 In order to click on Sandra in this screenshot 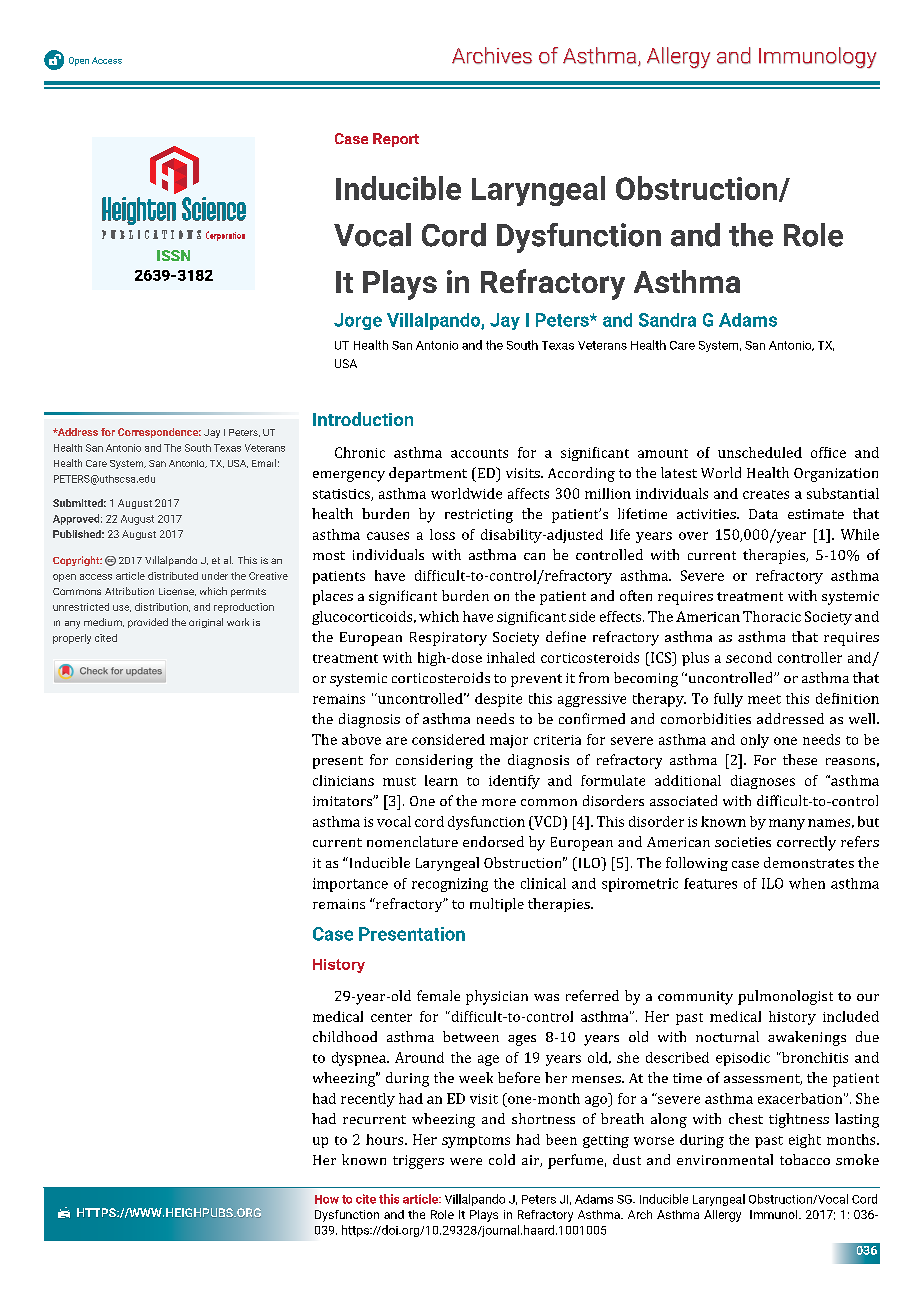, I will do `click(667, 320)`.
